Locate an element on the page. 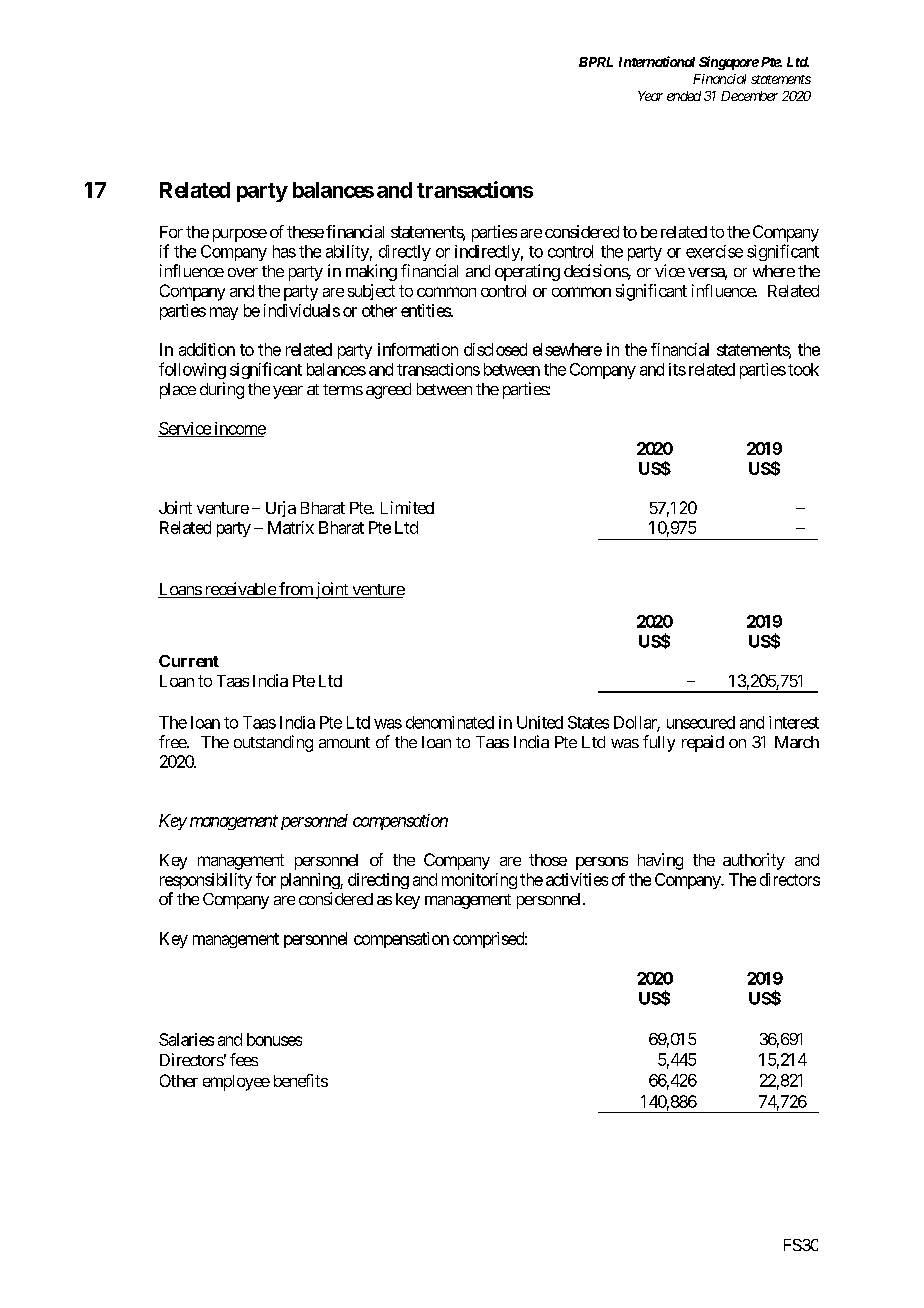  December is located at coordinates (749, 96).
